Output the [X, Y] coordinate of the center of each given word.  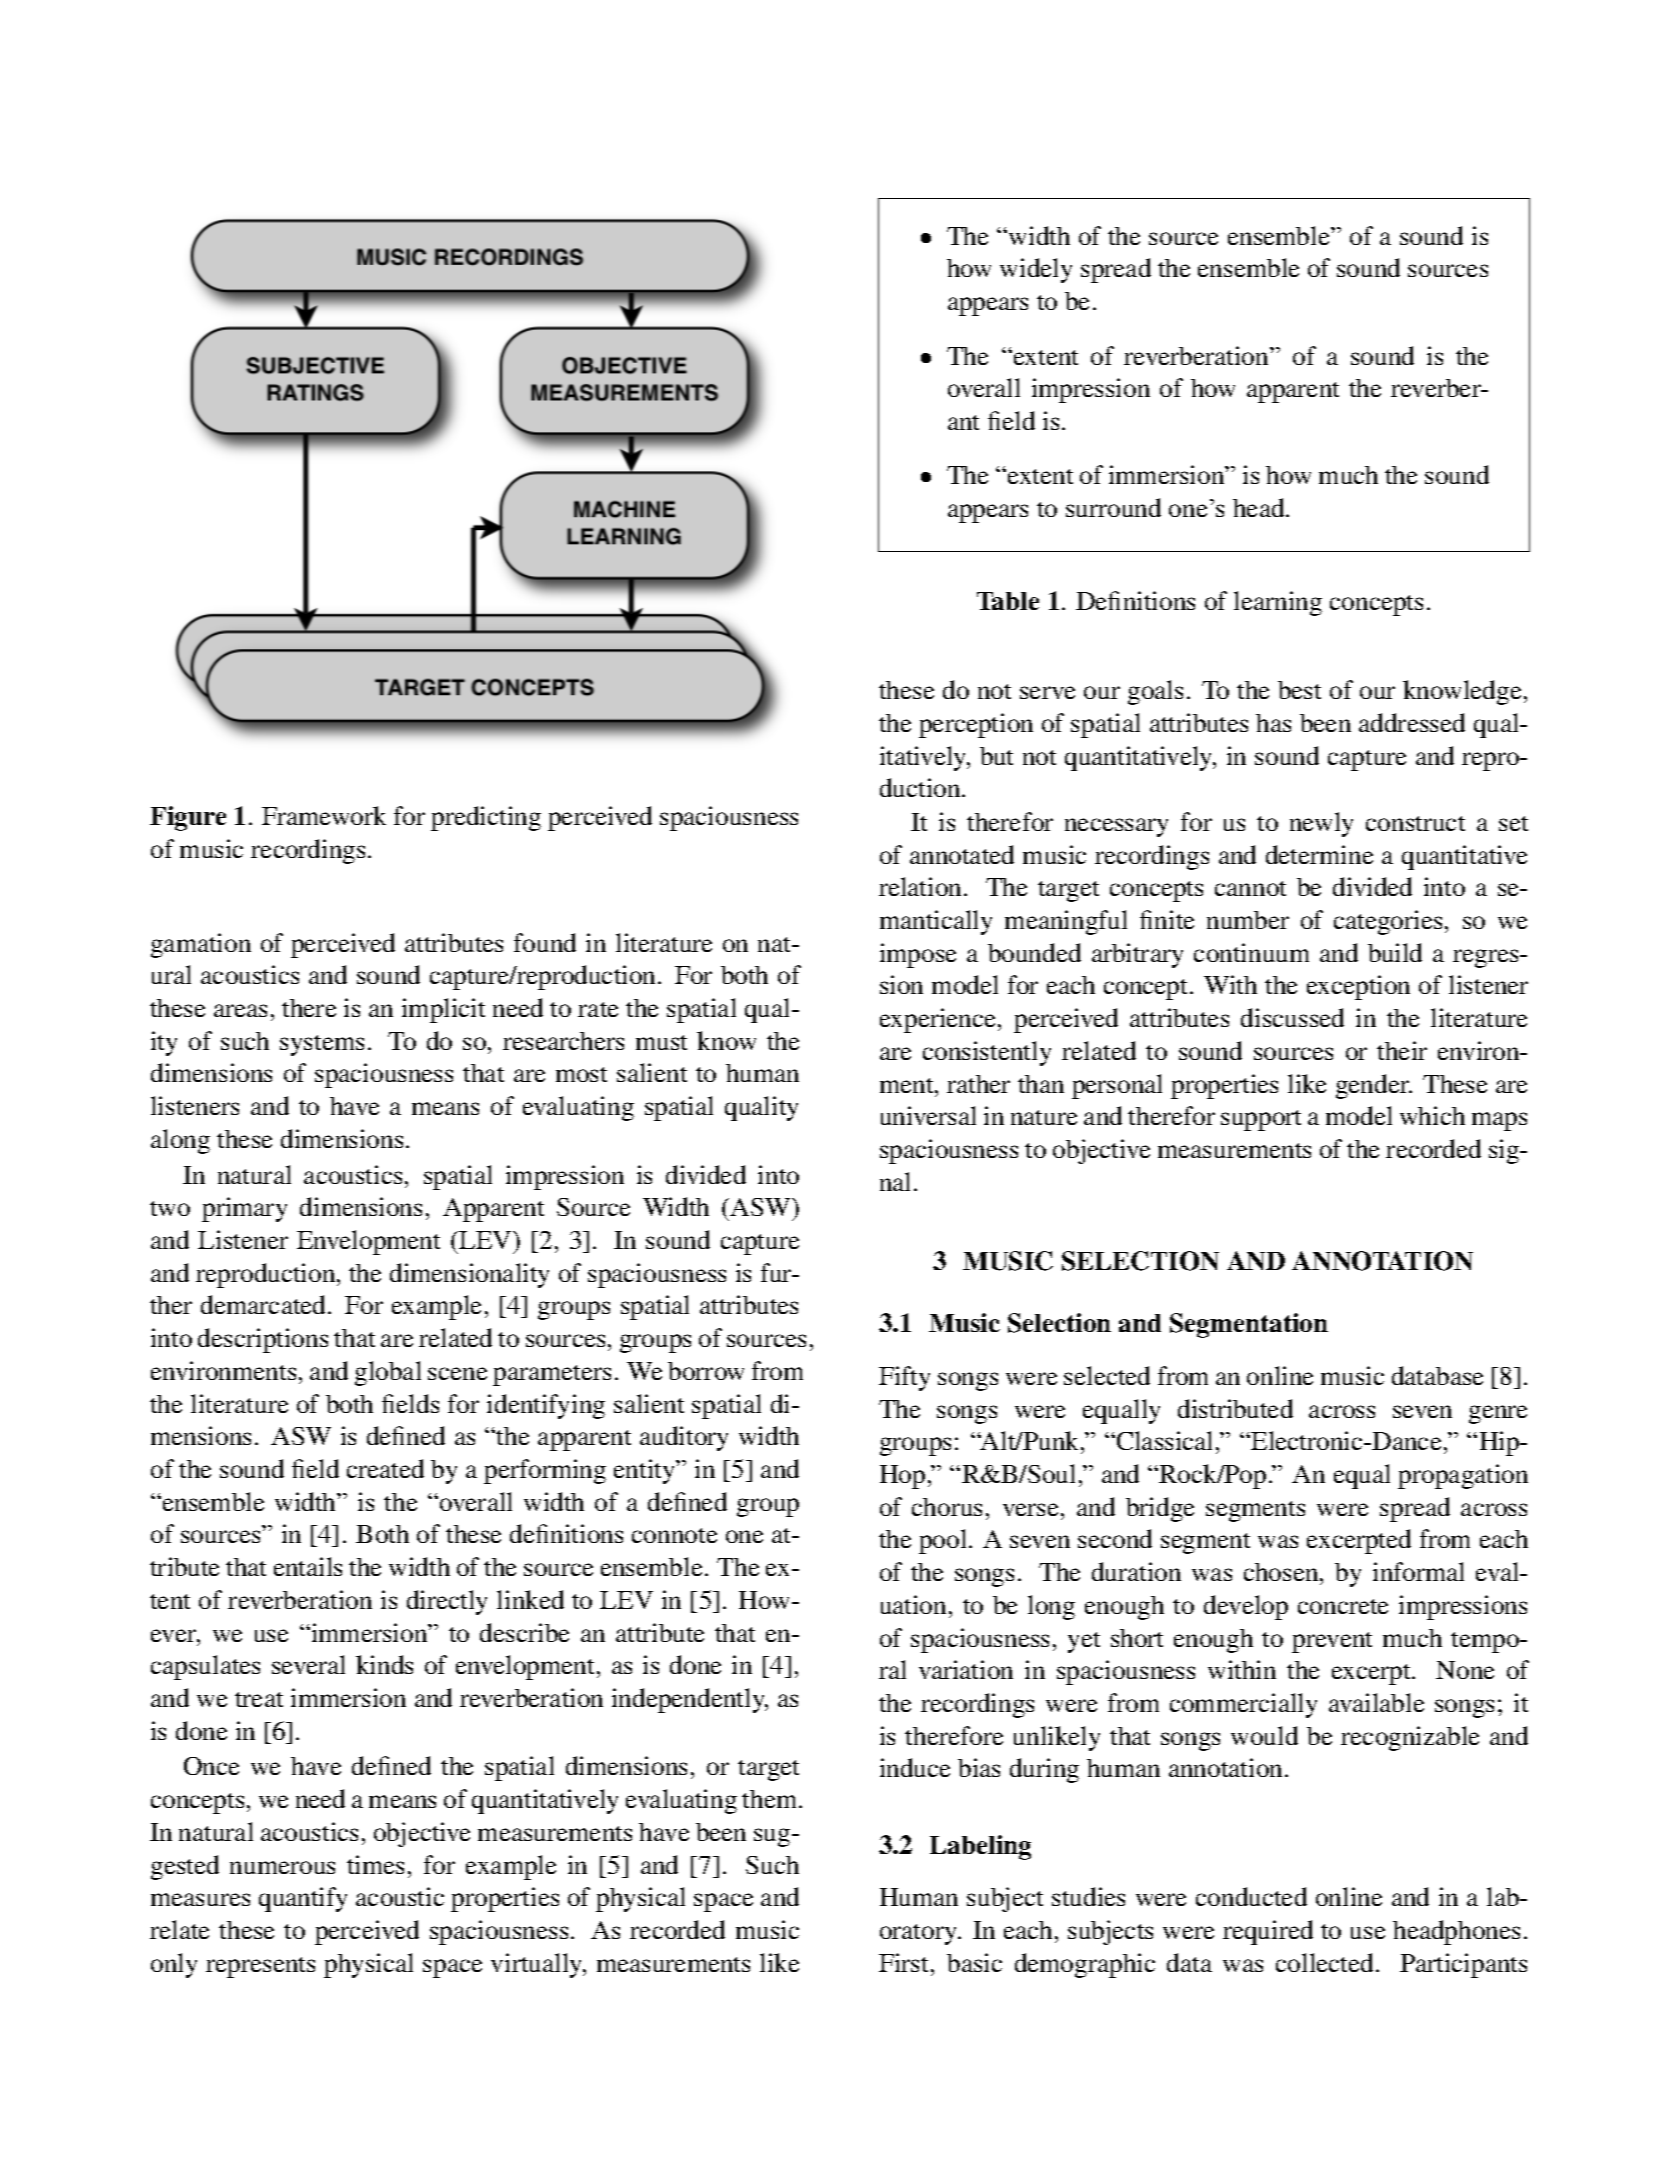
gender [1374, 1086]
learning [1278, 603]
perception [976, 725]
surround [1113, 507]
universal [928, 1115]
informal [1418, 1571]
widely [1036, 270]
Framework [324, 815]
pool [944, 1541]
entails [308, 1566]
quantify [303, 1899]
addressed [1412, 722]
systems [322, 1045]
